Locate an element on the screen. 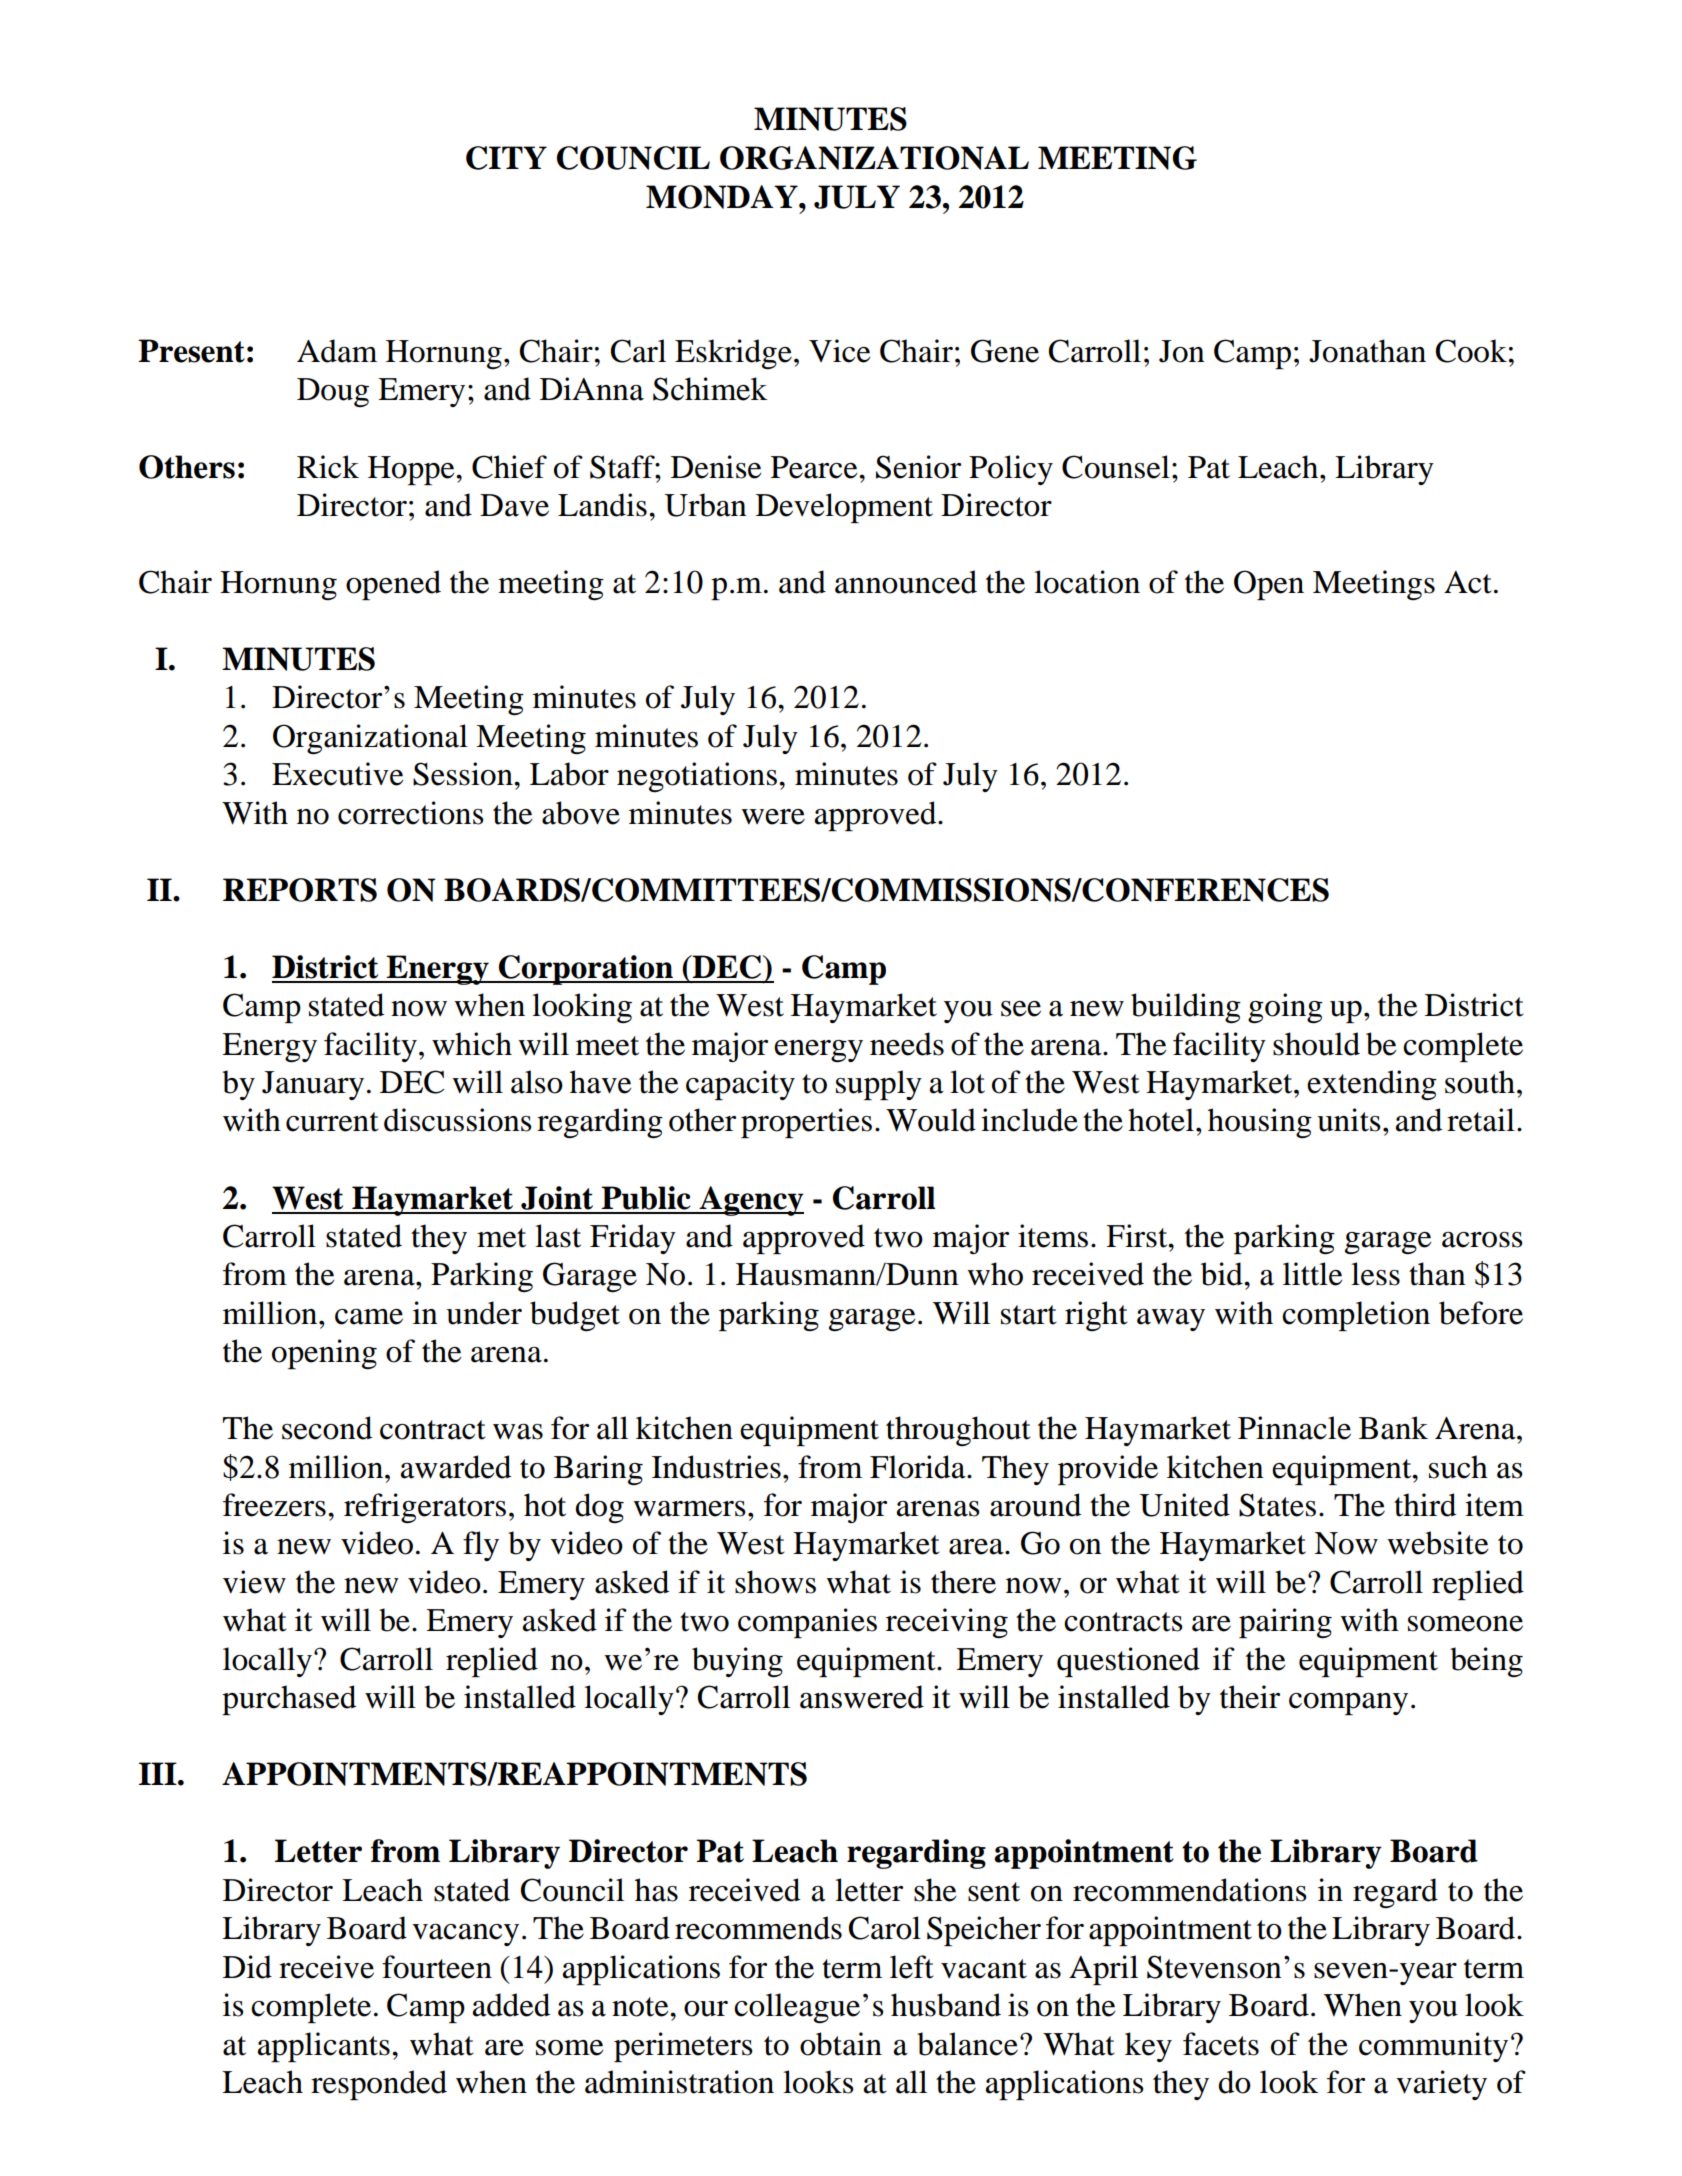 The image size is (1682, 2176). negotiations is located at coordinates (697, 777).
